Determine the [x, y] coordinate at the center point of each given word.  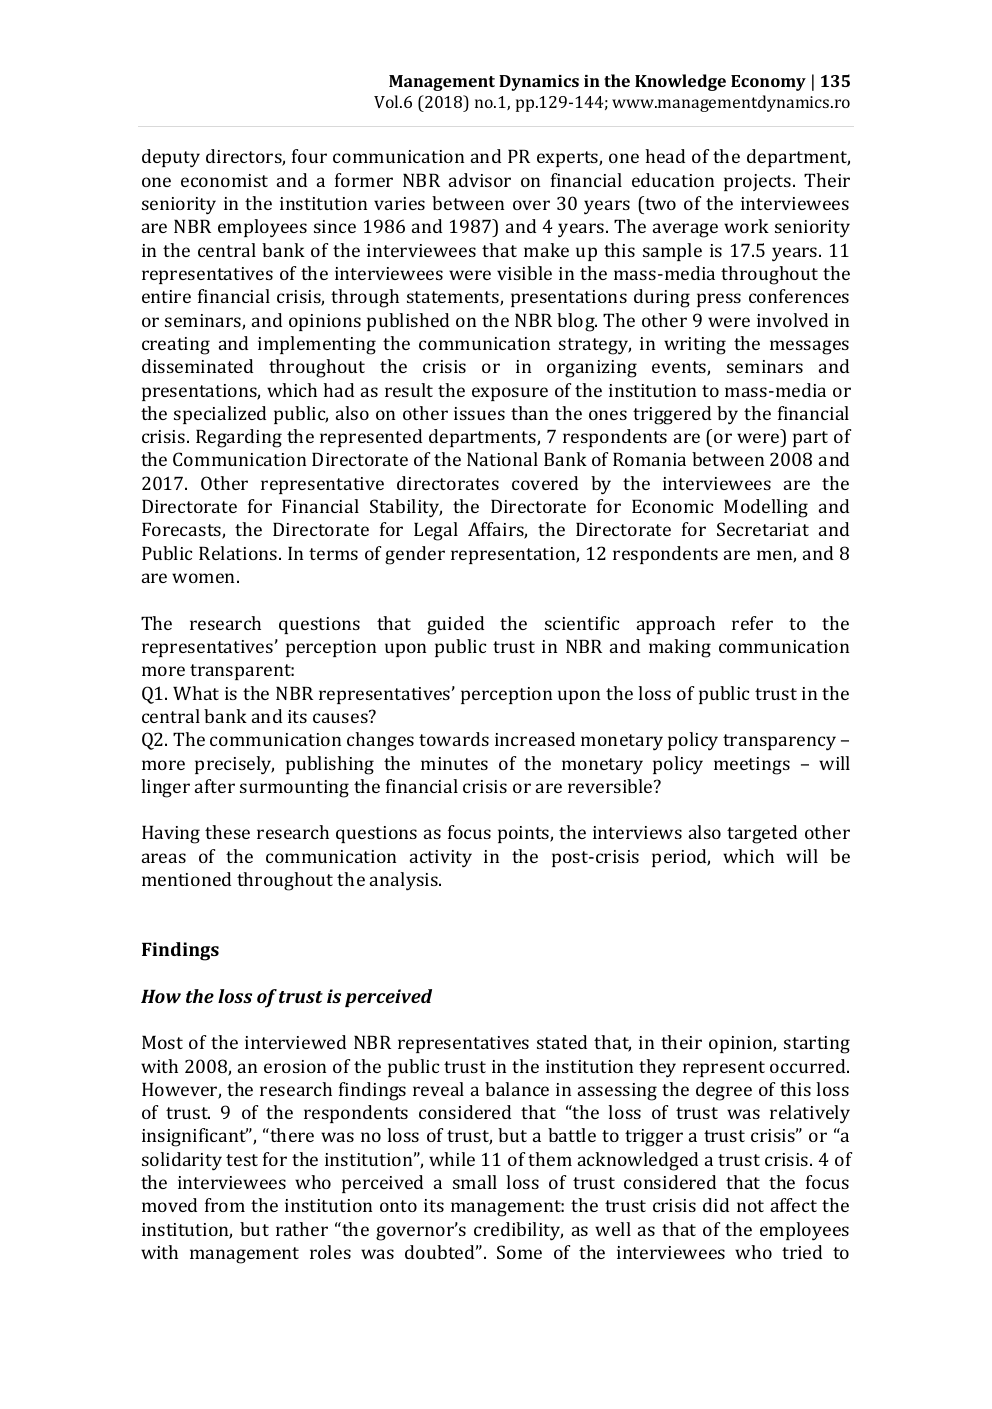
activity [441, 859]
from [225, 1205]
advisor [480, 180]
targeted [762, 834]
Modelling [766, 508]
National [502, 459]
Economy [768, 83]
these [227, 832]
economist [224, 180]
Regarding [239, 438]
